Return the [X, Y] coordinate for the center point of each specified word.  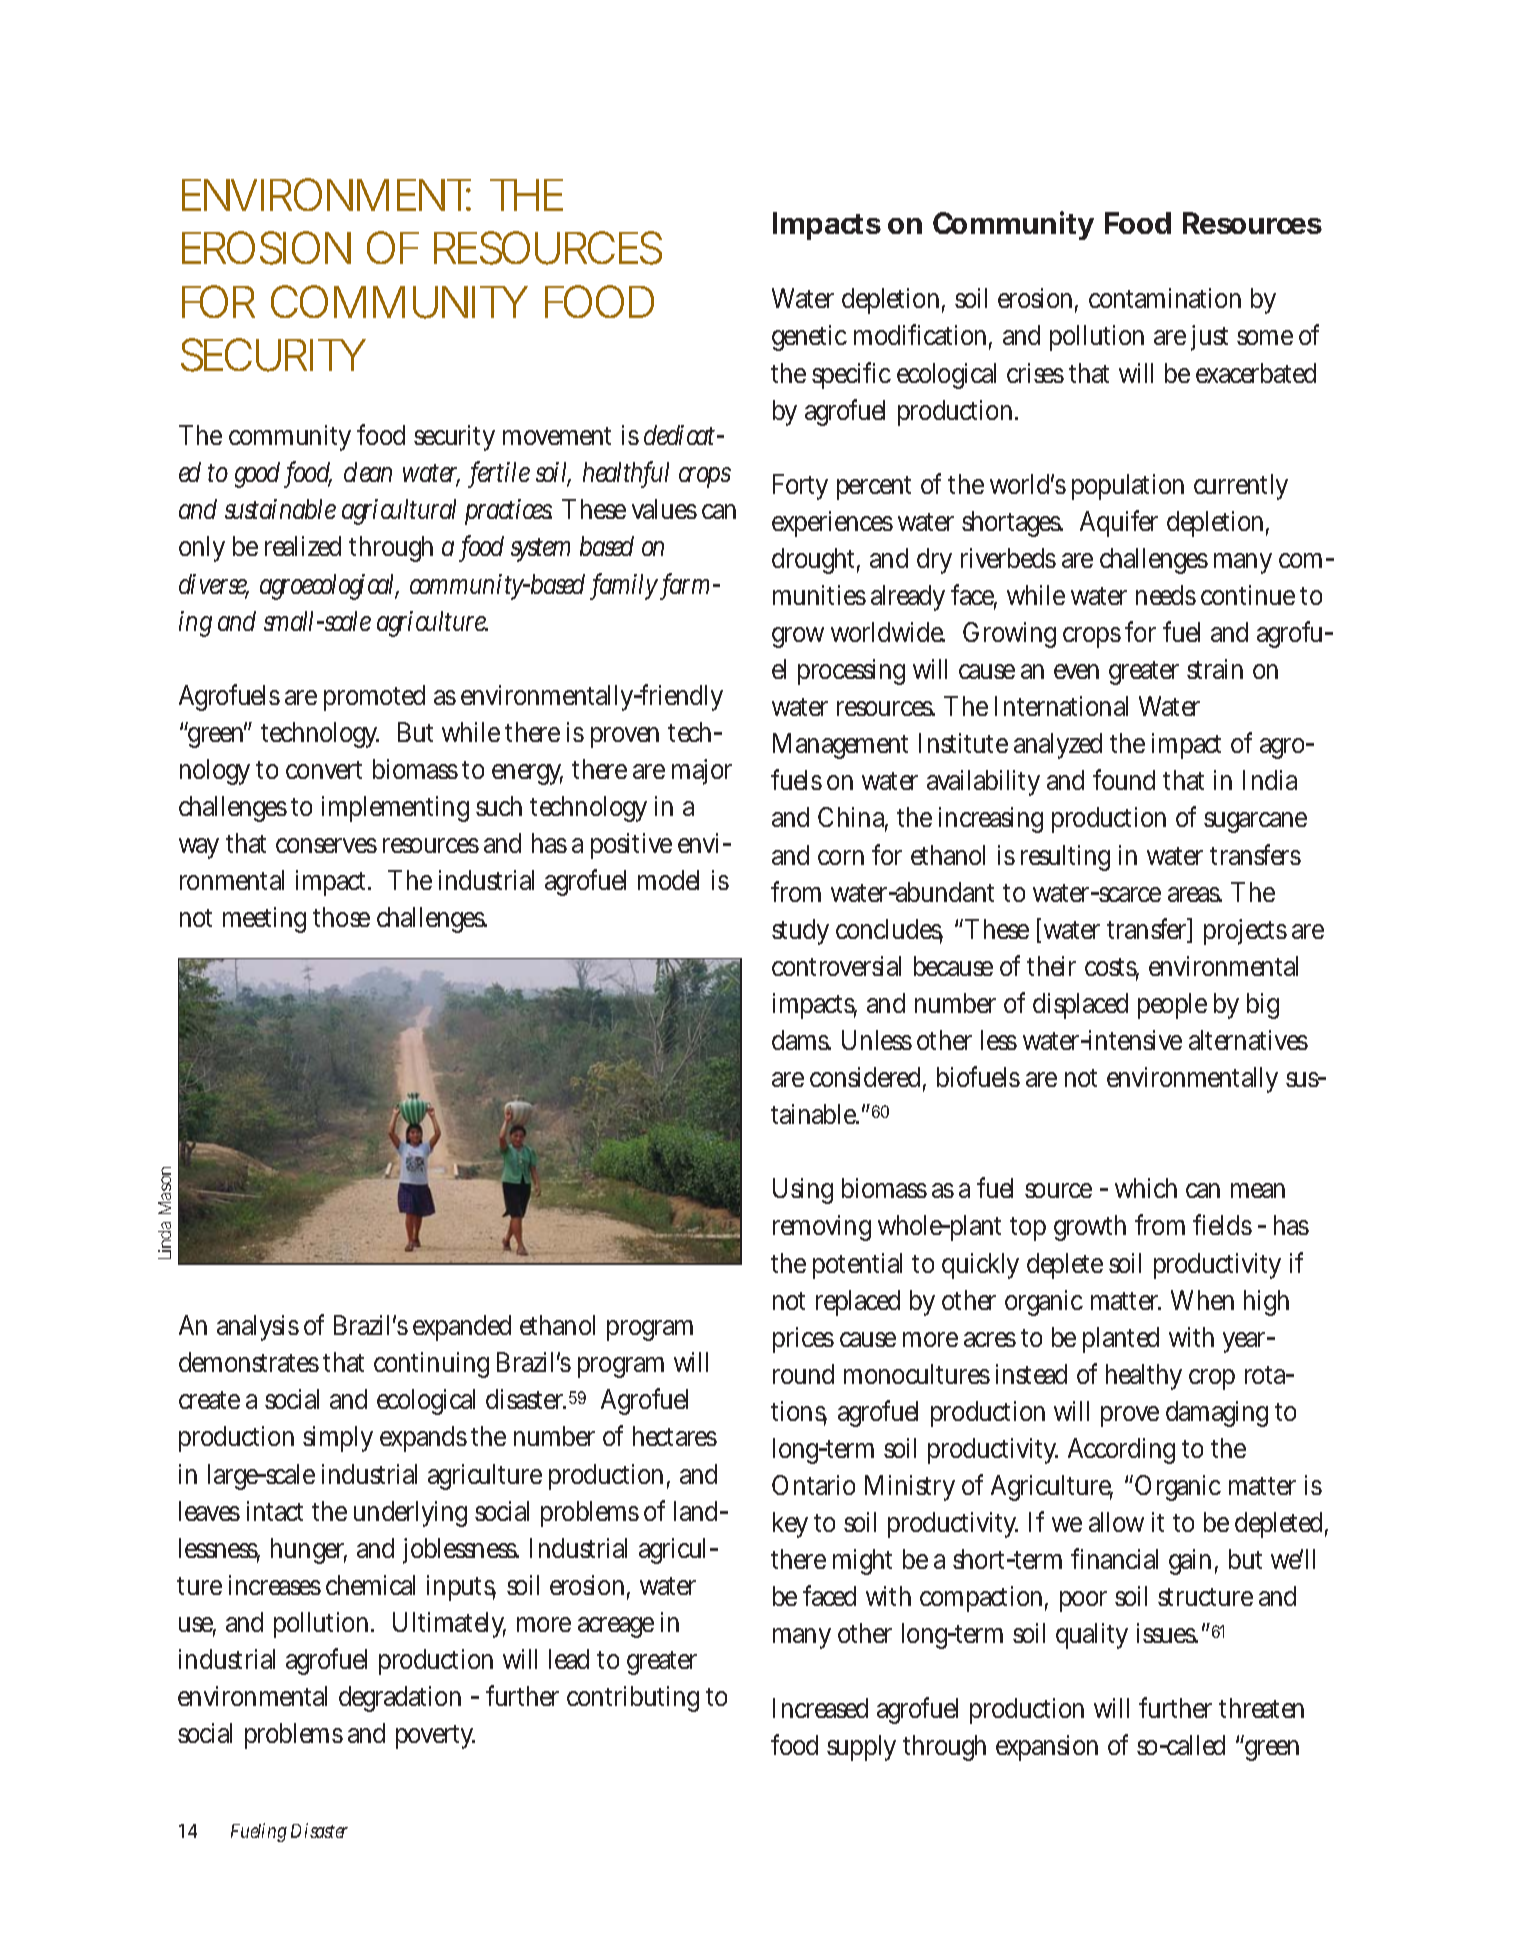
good [260, 475]
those [341, 917]
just [1209, 338]
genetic [809, 338]
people [1172, 1006]
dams [801, 1040]
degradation [400, 1699]
